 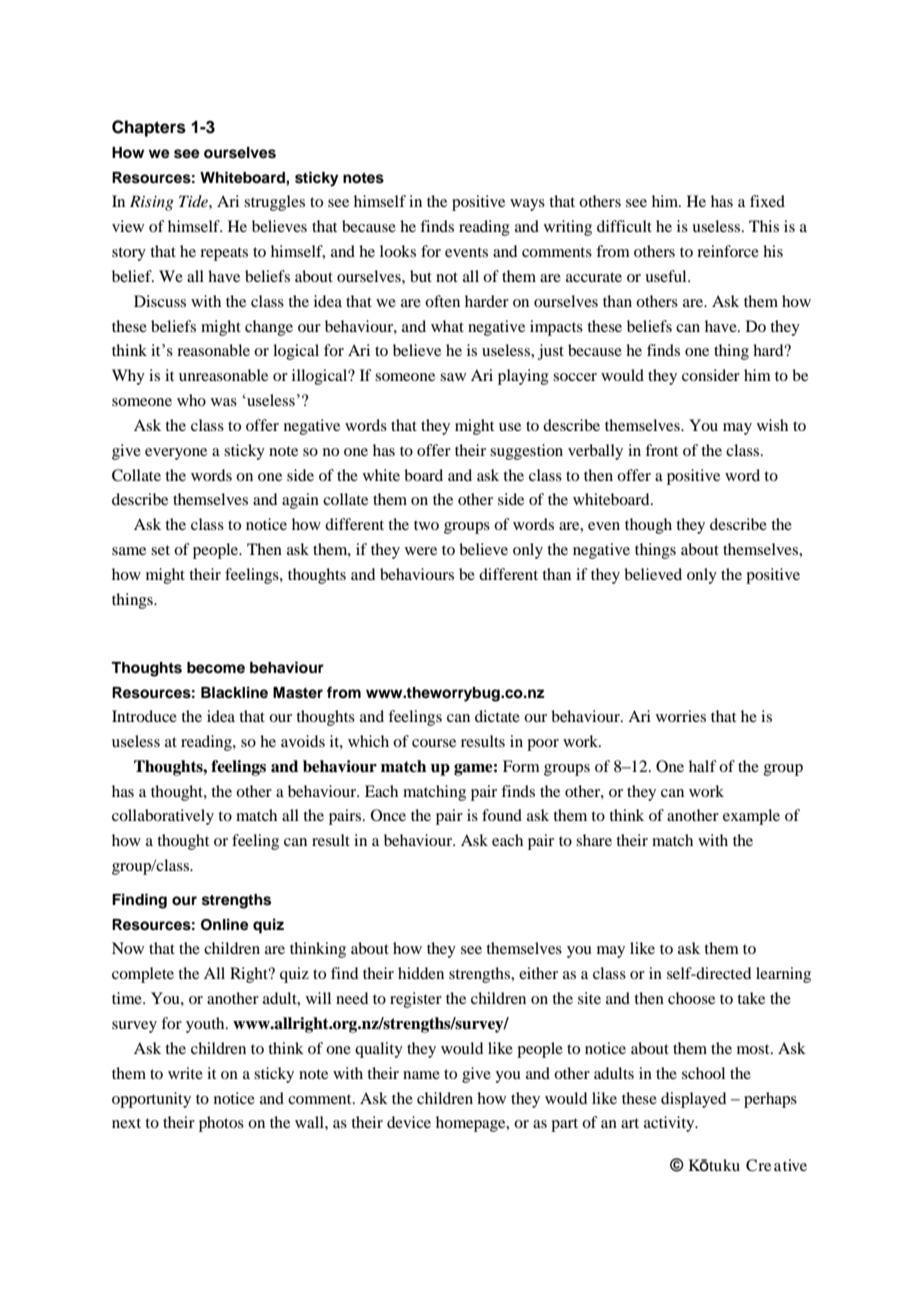 What do you see at coordinates (681, 716) in the page?
I see `worries` at bounding box center [681, 716].
